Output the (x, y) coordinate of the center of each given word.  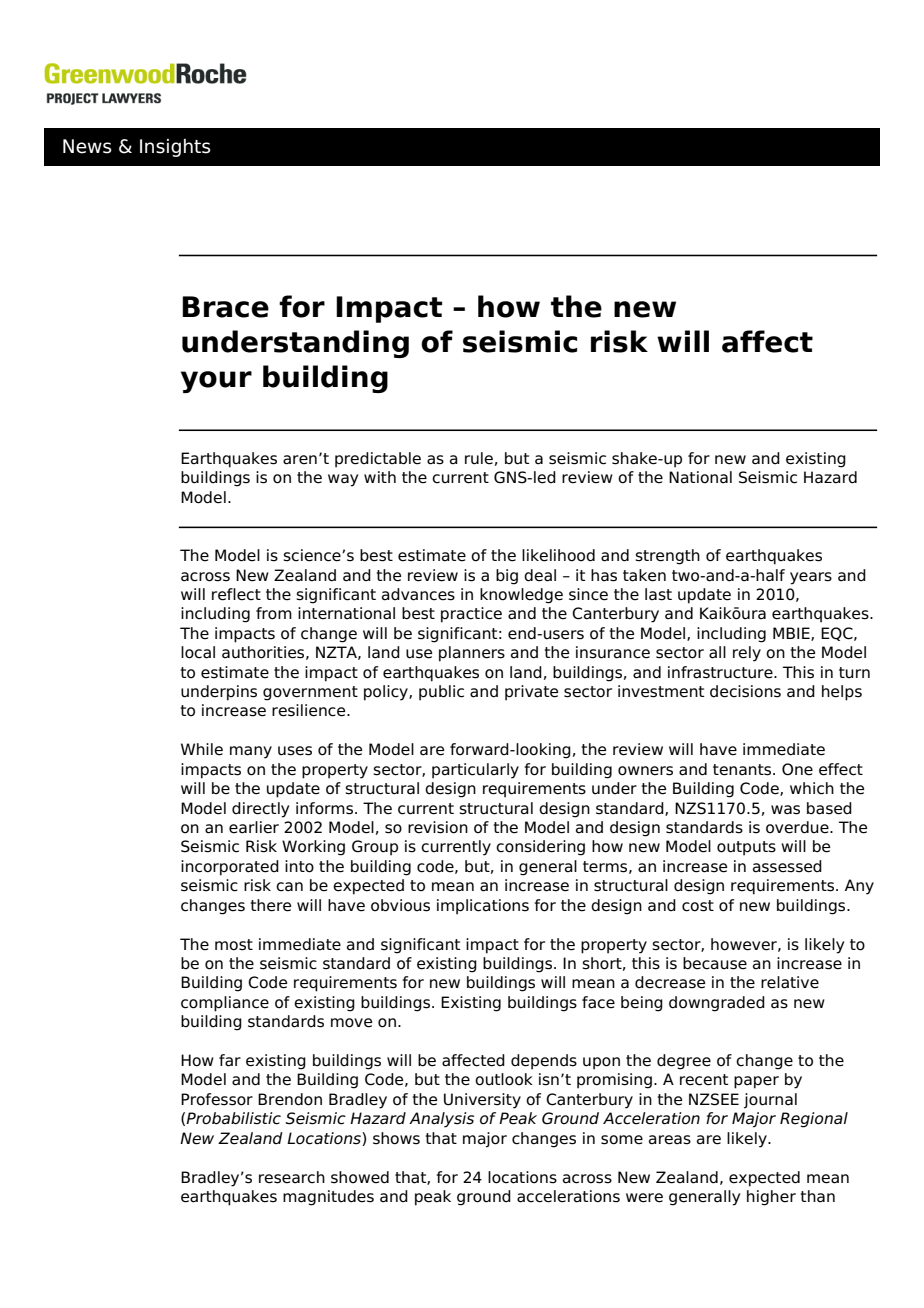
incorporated (230, 868)
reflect (236, 594)
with (380, 477)
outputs (746, 848)
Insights (175, 148)
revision (438, 827)
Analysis (441, 1120)
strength (667, 557)
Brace (225, 307)
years (811, 578)
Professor (217, 1099)
